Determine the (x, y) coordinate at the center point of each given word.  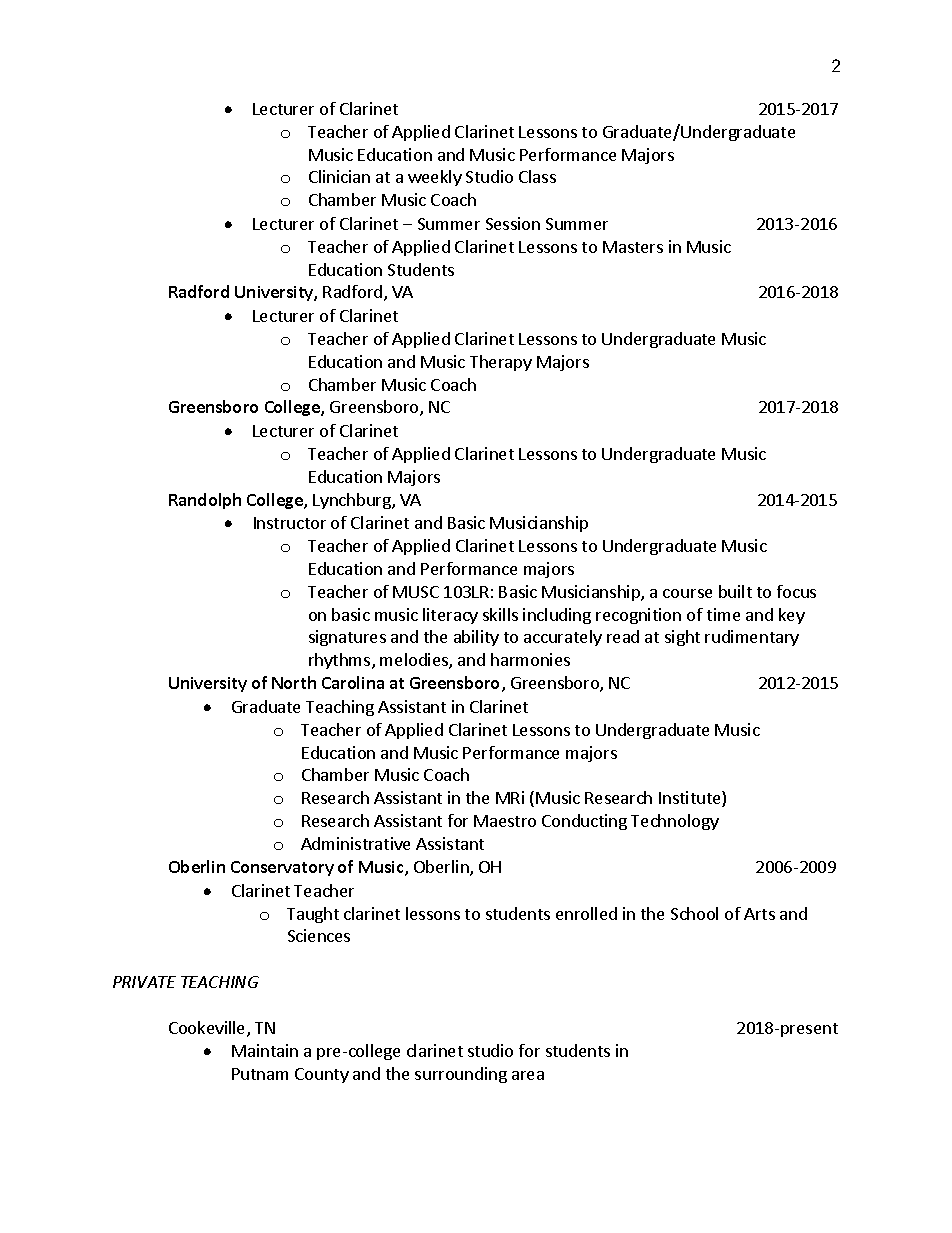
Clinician (339, 176)
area (528, 1075)
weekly (435, 178)
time (723, 614)
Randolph (205, 501)
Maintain (265, 1050)
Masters (633, 247)
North (294, 682)
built (735, 591)
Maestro (505, 821)
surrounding (461, 1075)
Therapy (501, 363)
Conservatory (282, 868)
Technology (675, 822)
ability (476, 638)
